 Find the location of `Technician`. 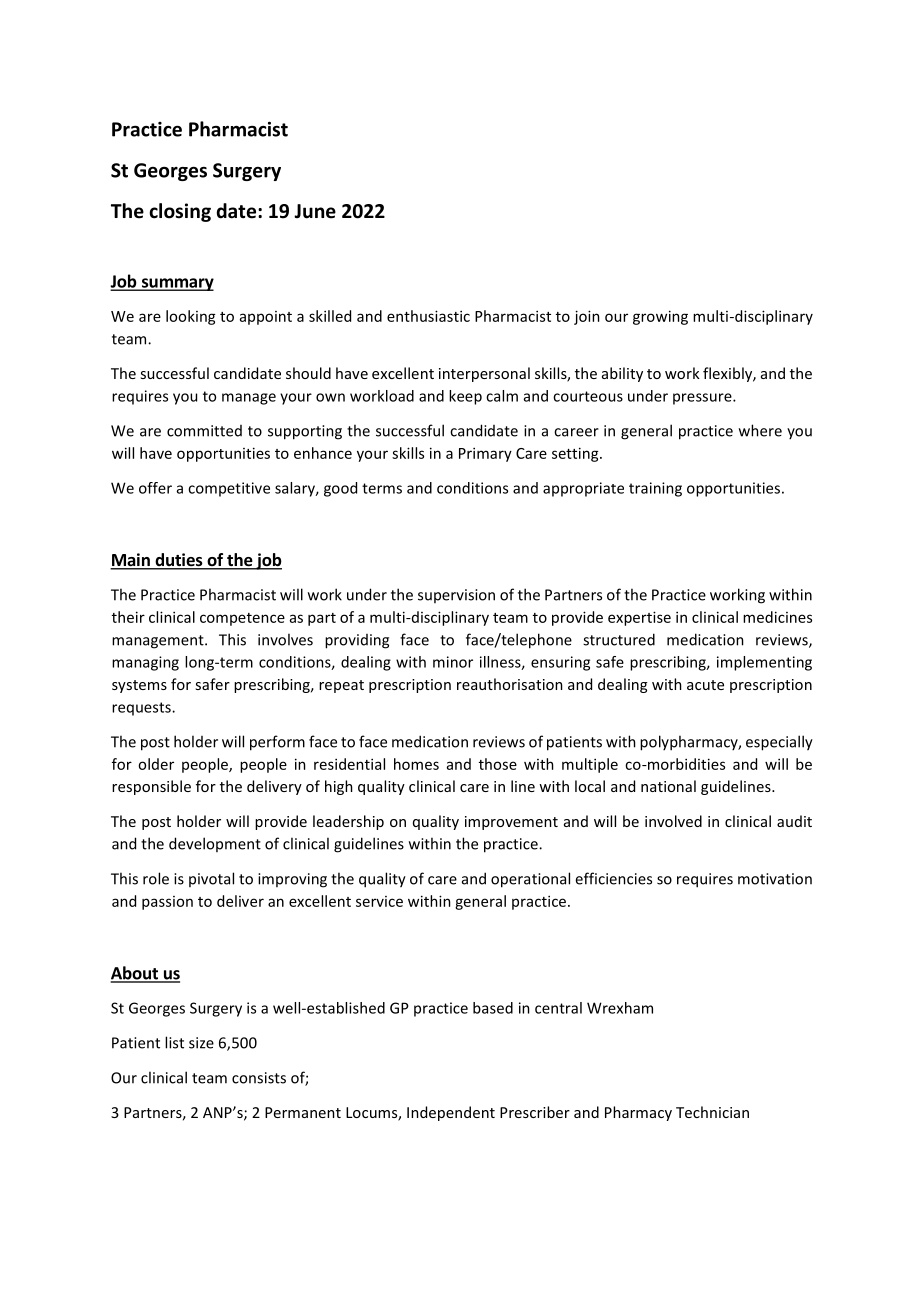

Technician is located at coordinates (712, 1112).
